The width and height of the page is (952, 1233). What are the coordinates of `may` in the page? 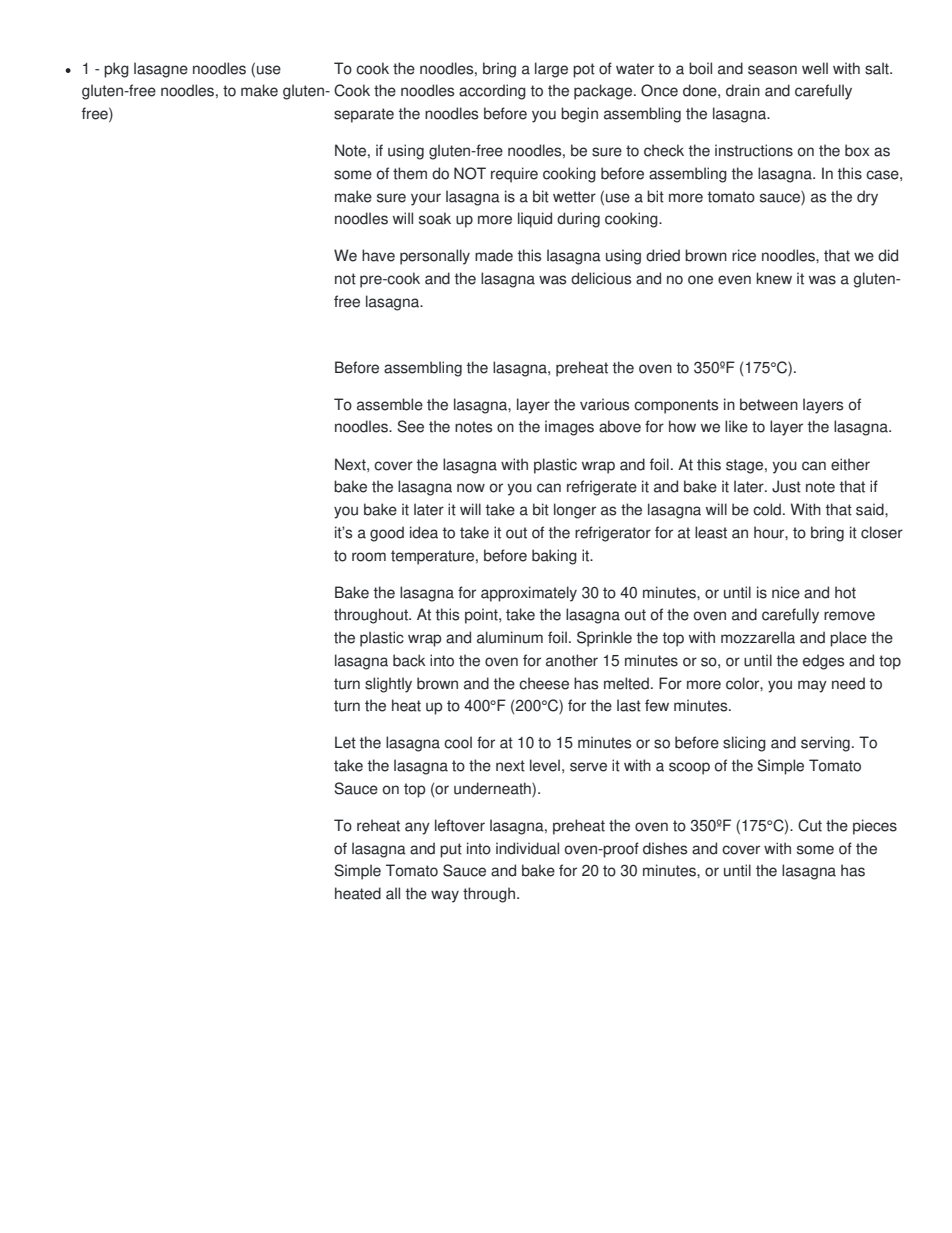 It's located at (812, 686).
